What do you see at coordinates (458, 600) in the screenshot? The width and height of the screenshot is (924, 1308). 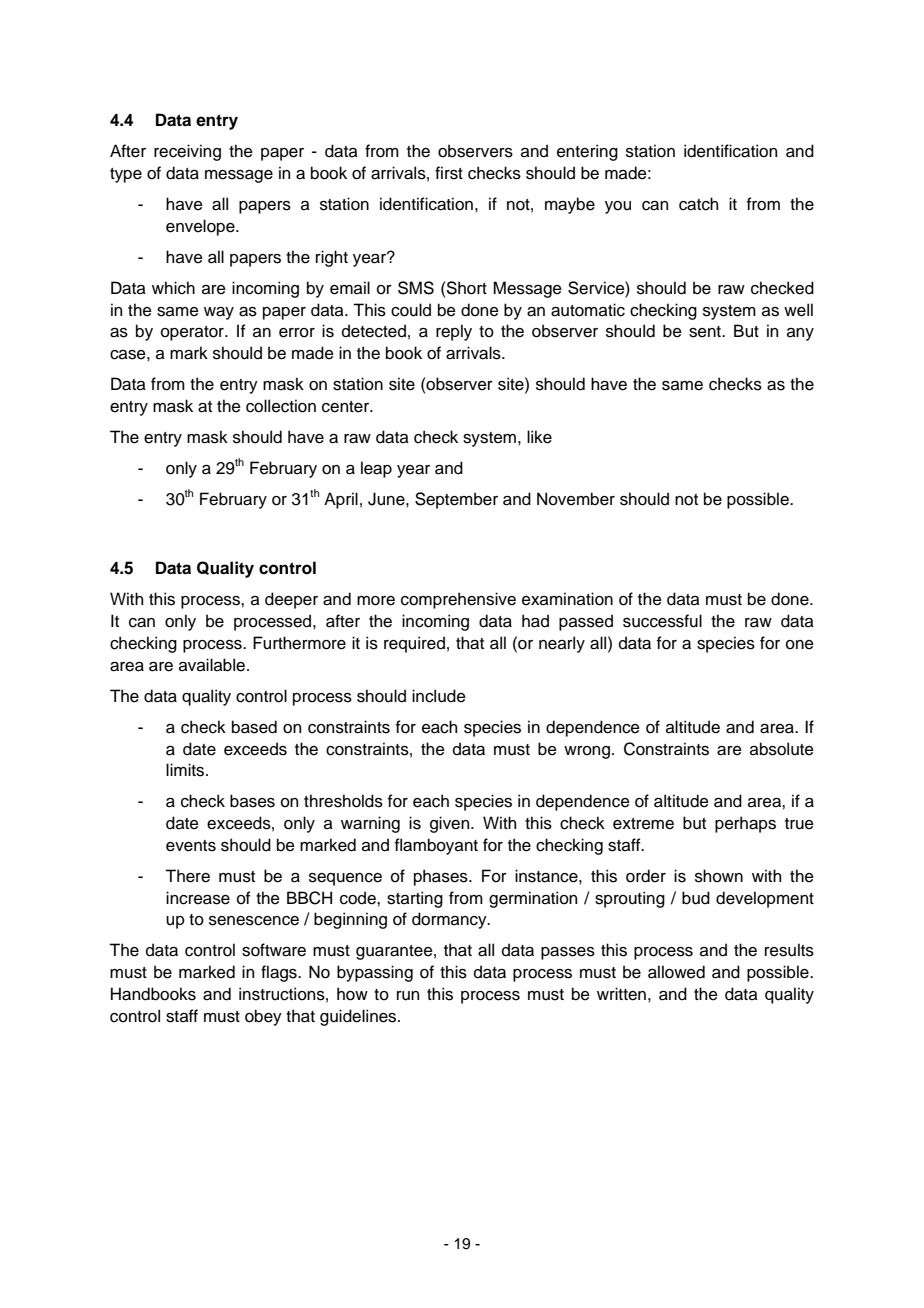 I see `comprehensive` at bounding box center [458, 600].
